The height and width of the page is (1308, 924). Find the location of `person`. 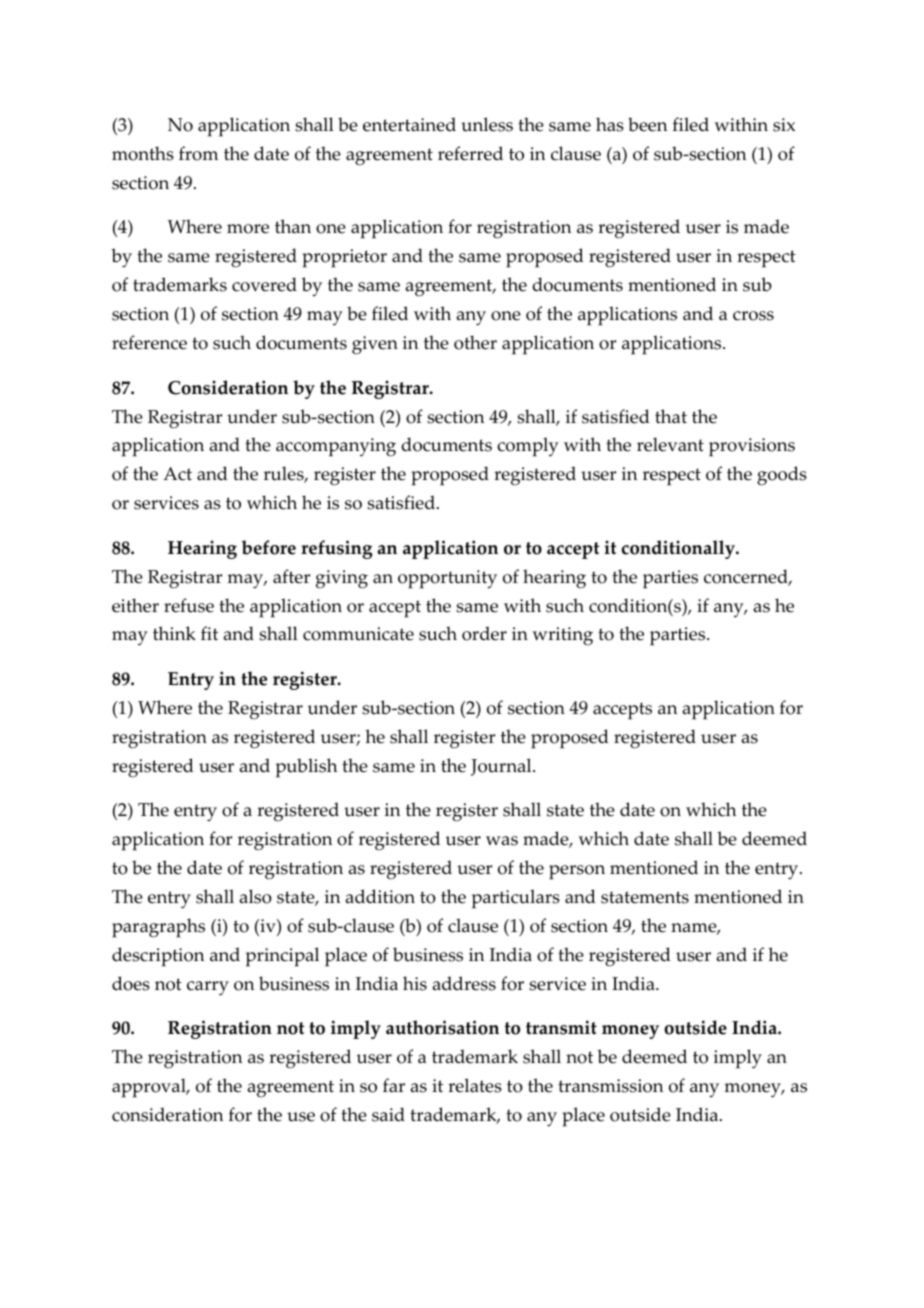

person is located at coordinates (577, 872).
